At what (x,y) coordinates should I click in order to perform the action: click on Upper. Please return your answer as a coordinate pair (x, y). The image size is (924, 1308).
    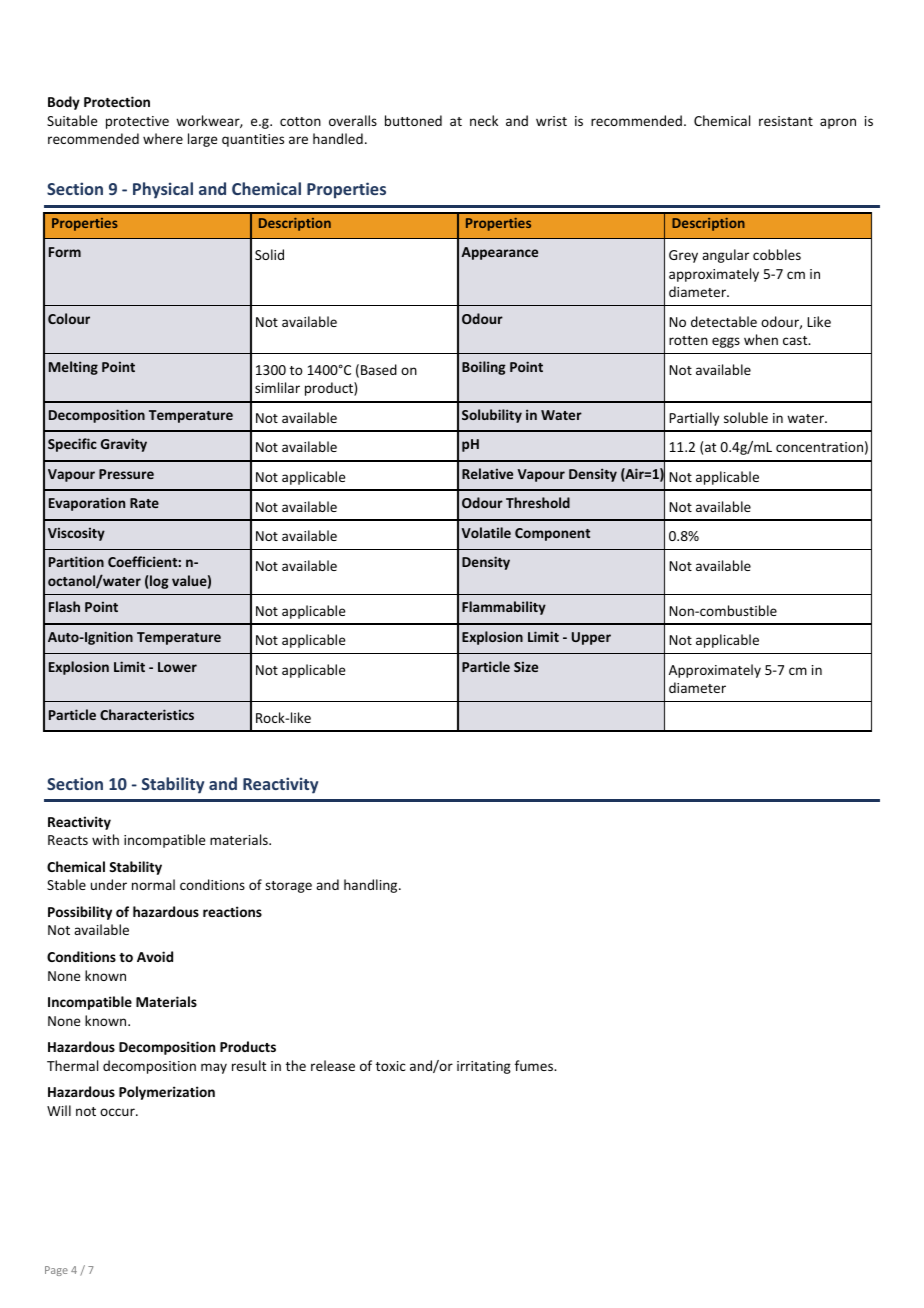
    Looking at the image, I should click on (591, 638).
